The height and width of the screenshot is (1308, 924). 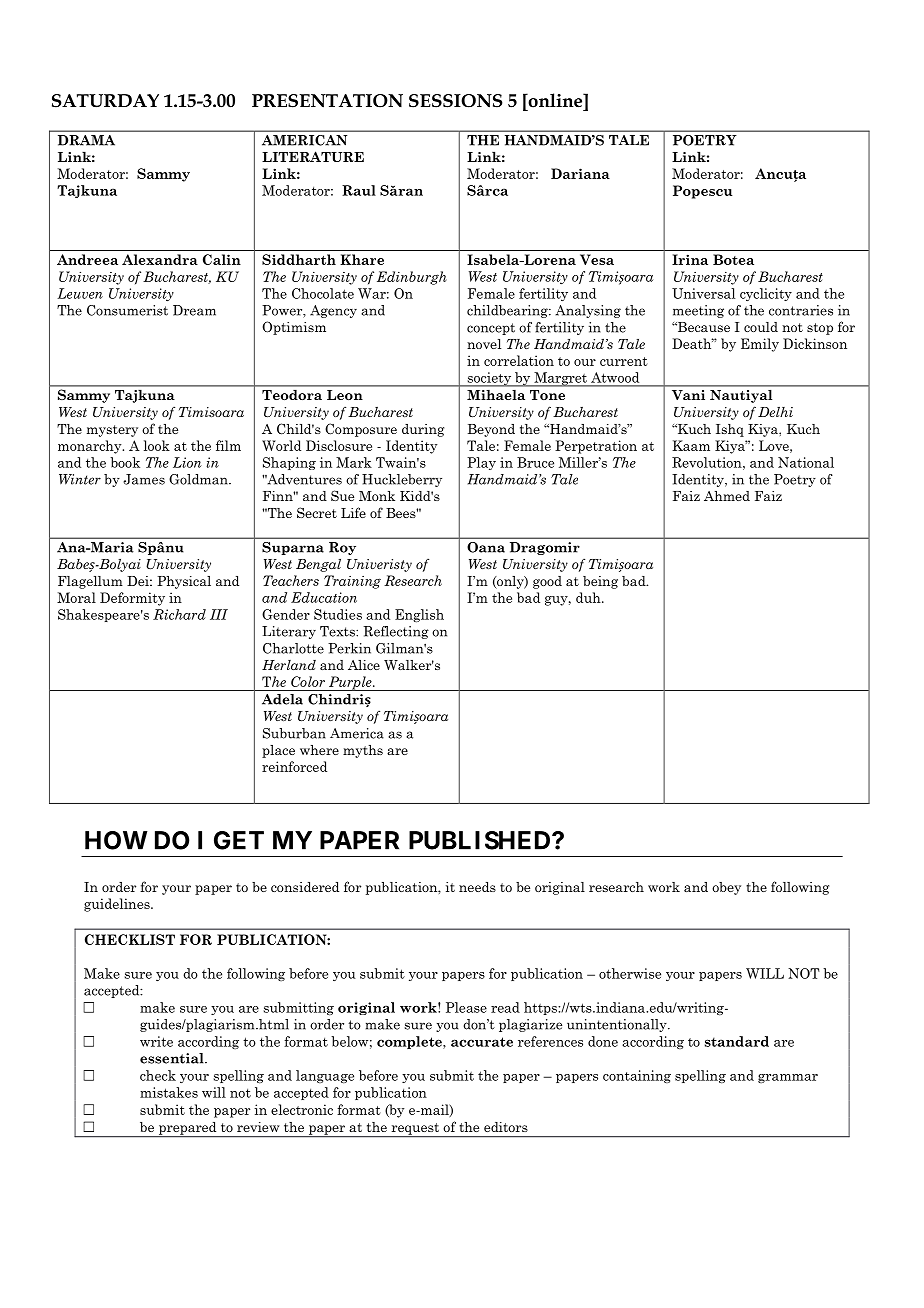 What do you see at coordinates (555, 100) in the screenshot?
I see `online` at bounding box center [555, 100].
